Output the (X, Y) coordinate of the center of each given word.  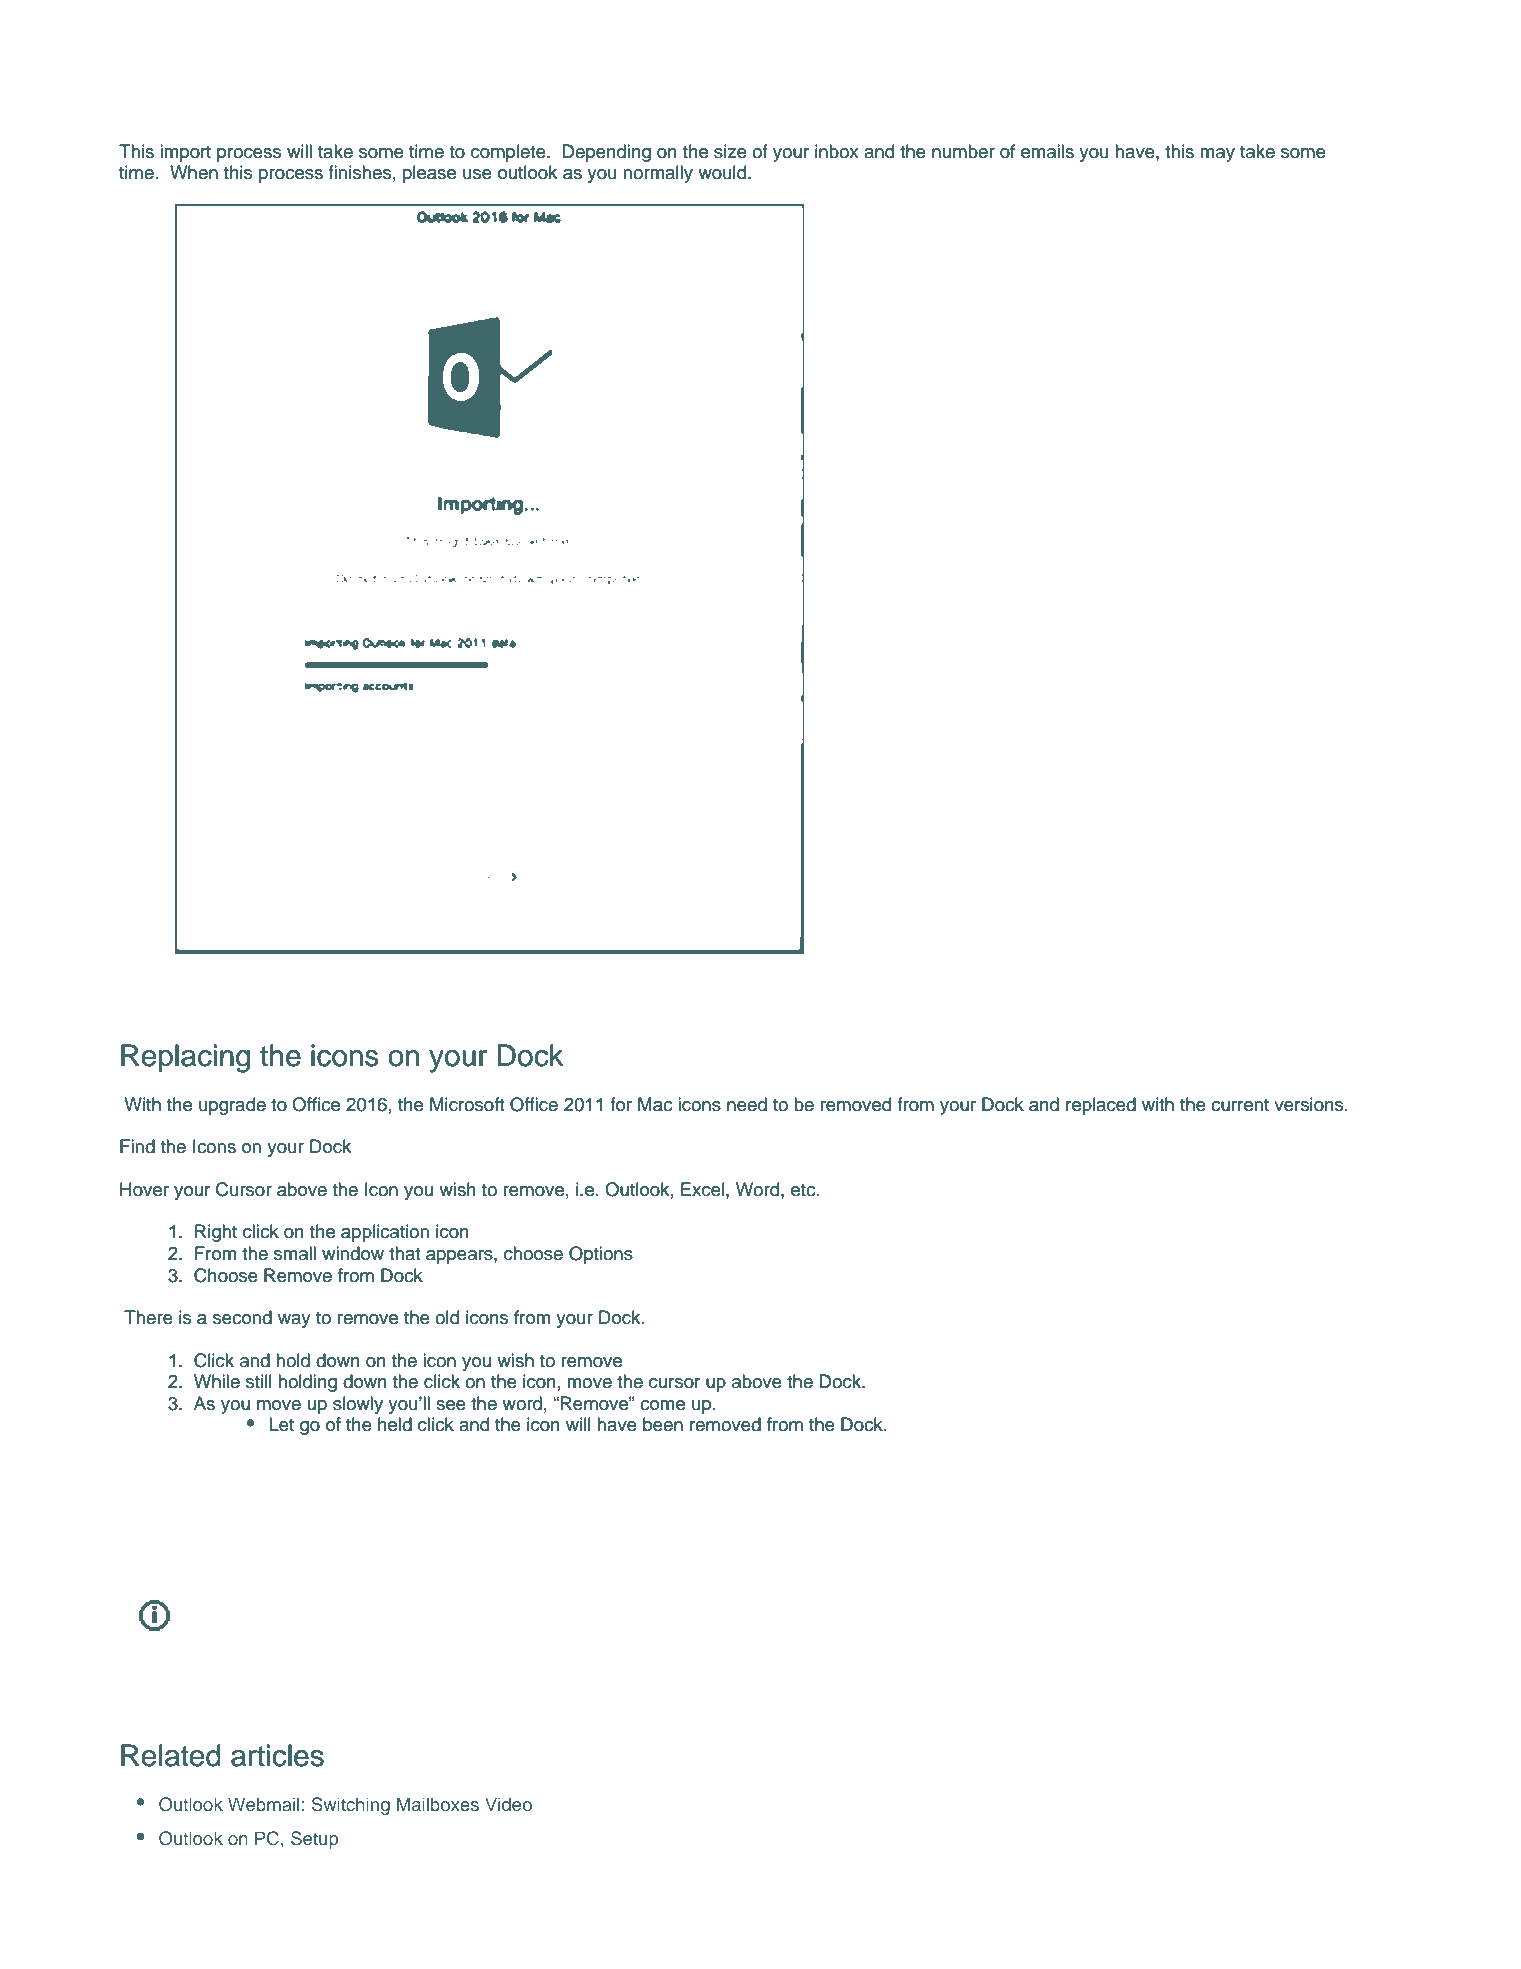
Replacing (185, 1058)
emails (1047, 151)
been (663, 1424)
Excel (704, 1189)
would (722, 172)
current (1240, 1105)
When (194, 172)
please (429, 174)
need (747, 1104)
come (662, 1405)
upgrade (232, 1106)
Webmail (263, 1804)
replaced (1101, 1106)
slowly (358, 1405)
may (1217, 155)
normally (658, 174)
